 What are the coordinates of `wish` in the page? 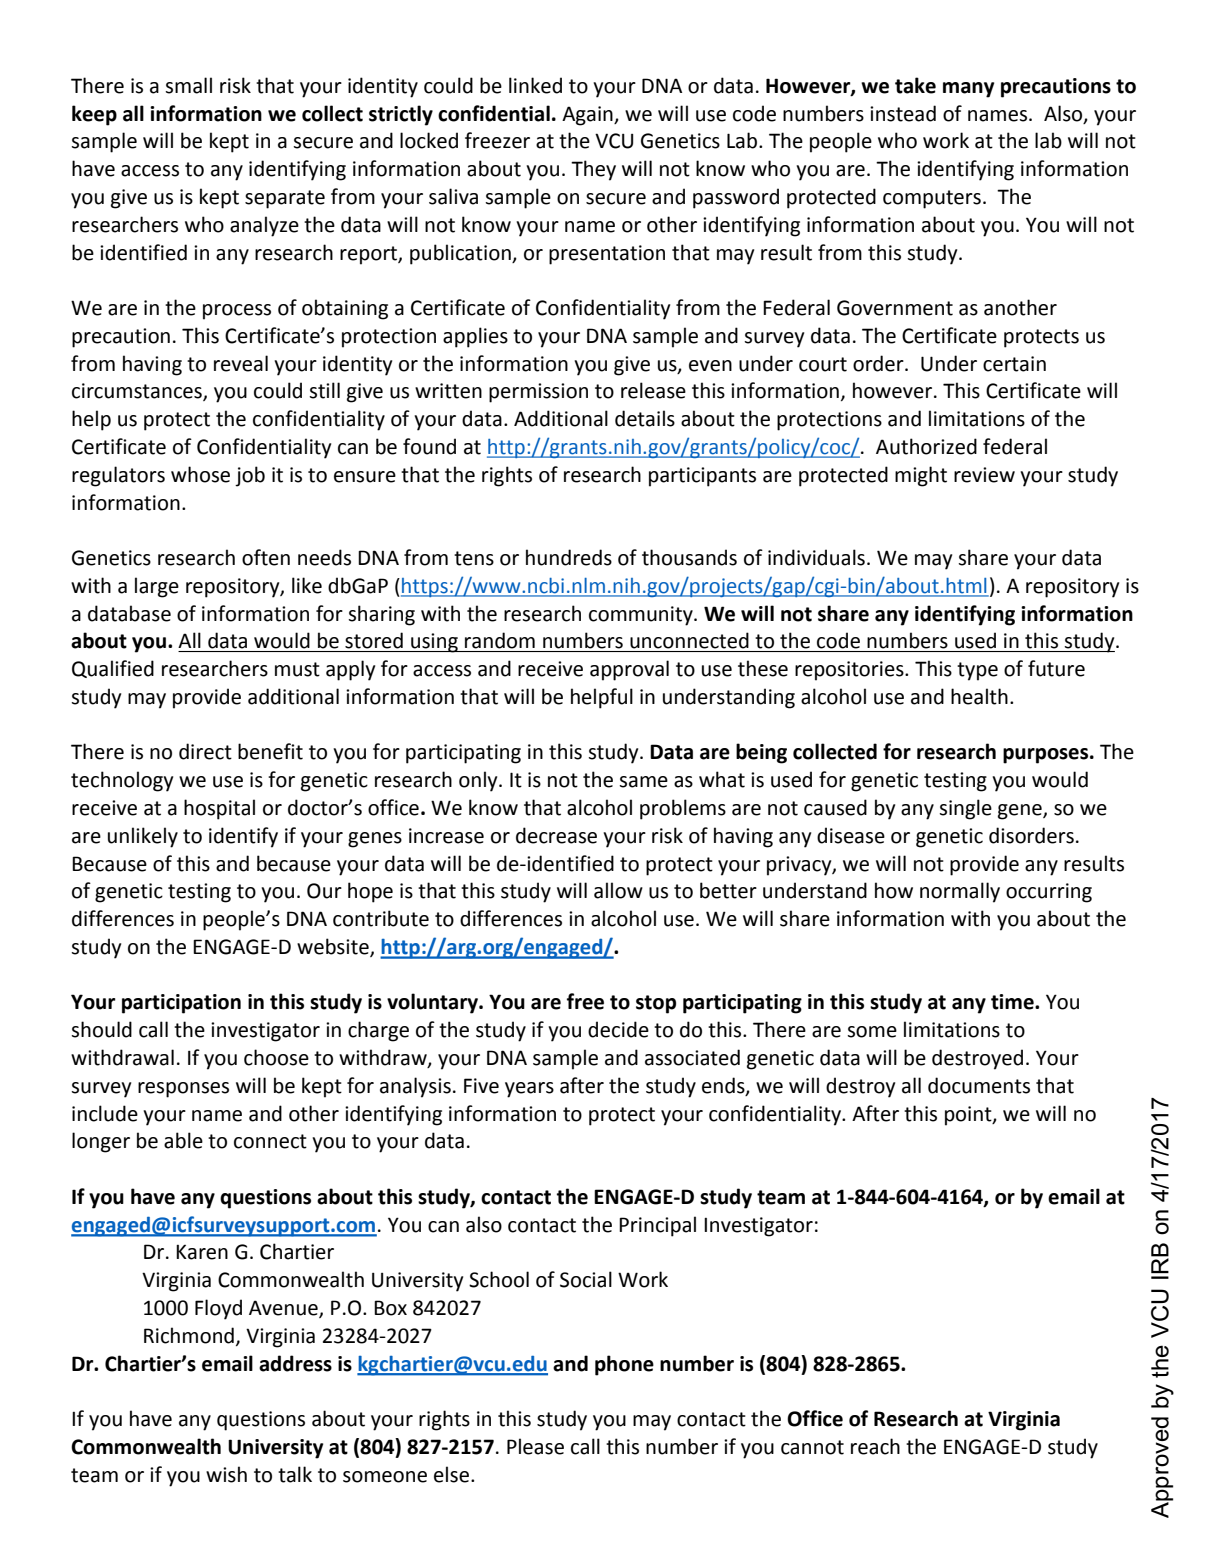 It's located at (226, 1474).
